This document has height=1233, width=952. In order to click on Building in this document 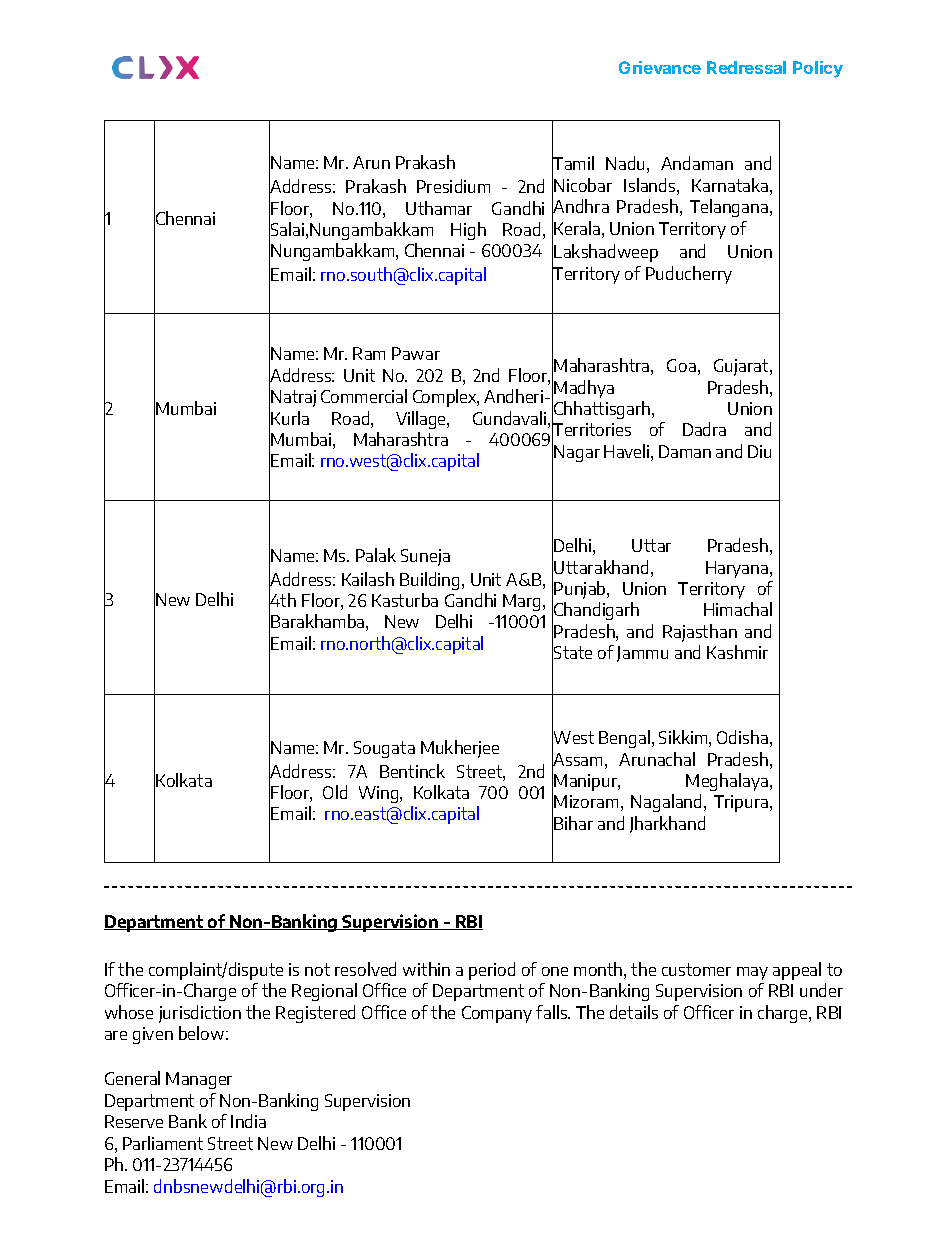, I will do `click(429, 581)`.
